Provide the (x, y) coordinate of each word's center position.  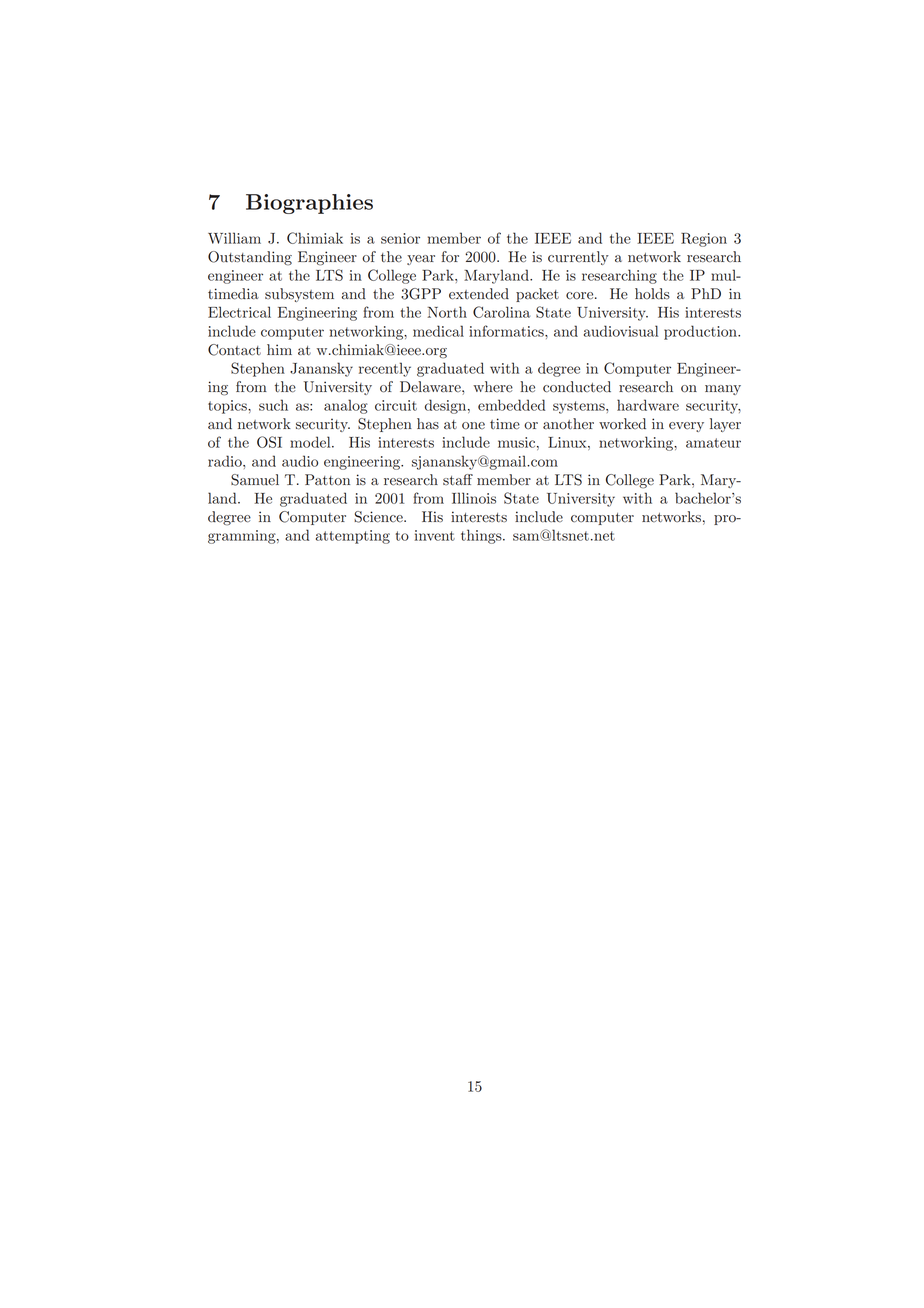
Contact (234, 350)
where (493, 387)
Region (704, 240)
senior (400, 238)
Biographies (309, 204)
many (723, 390)
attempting (353, 537)
